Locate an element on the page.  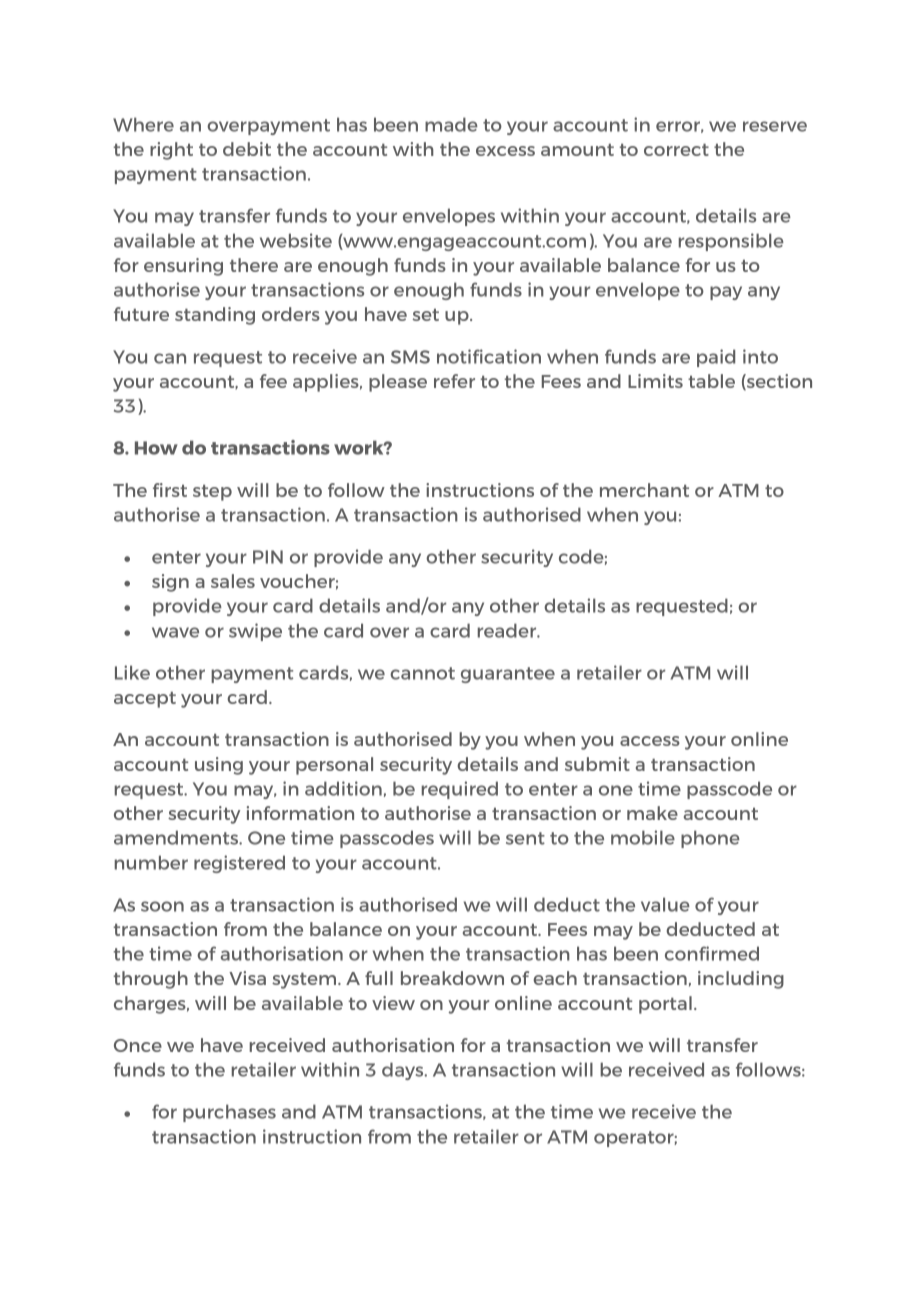
debit is located at coordinates (247, 149).
